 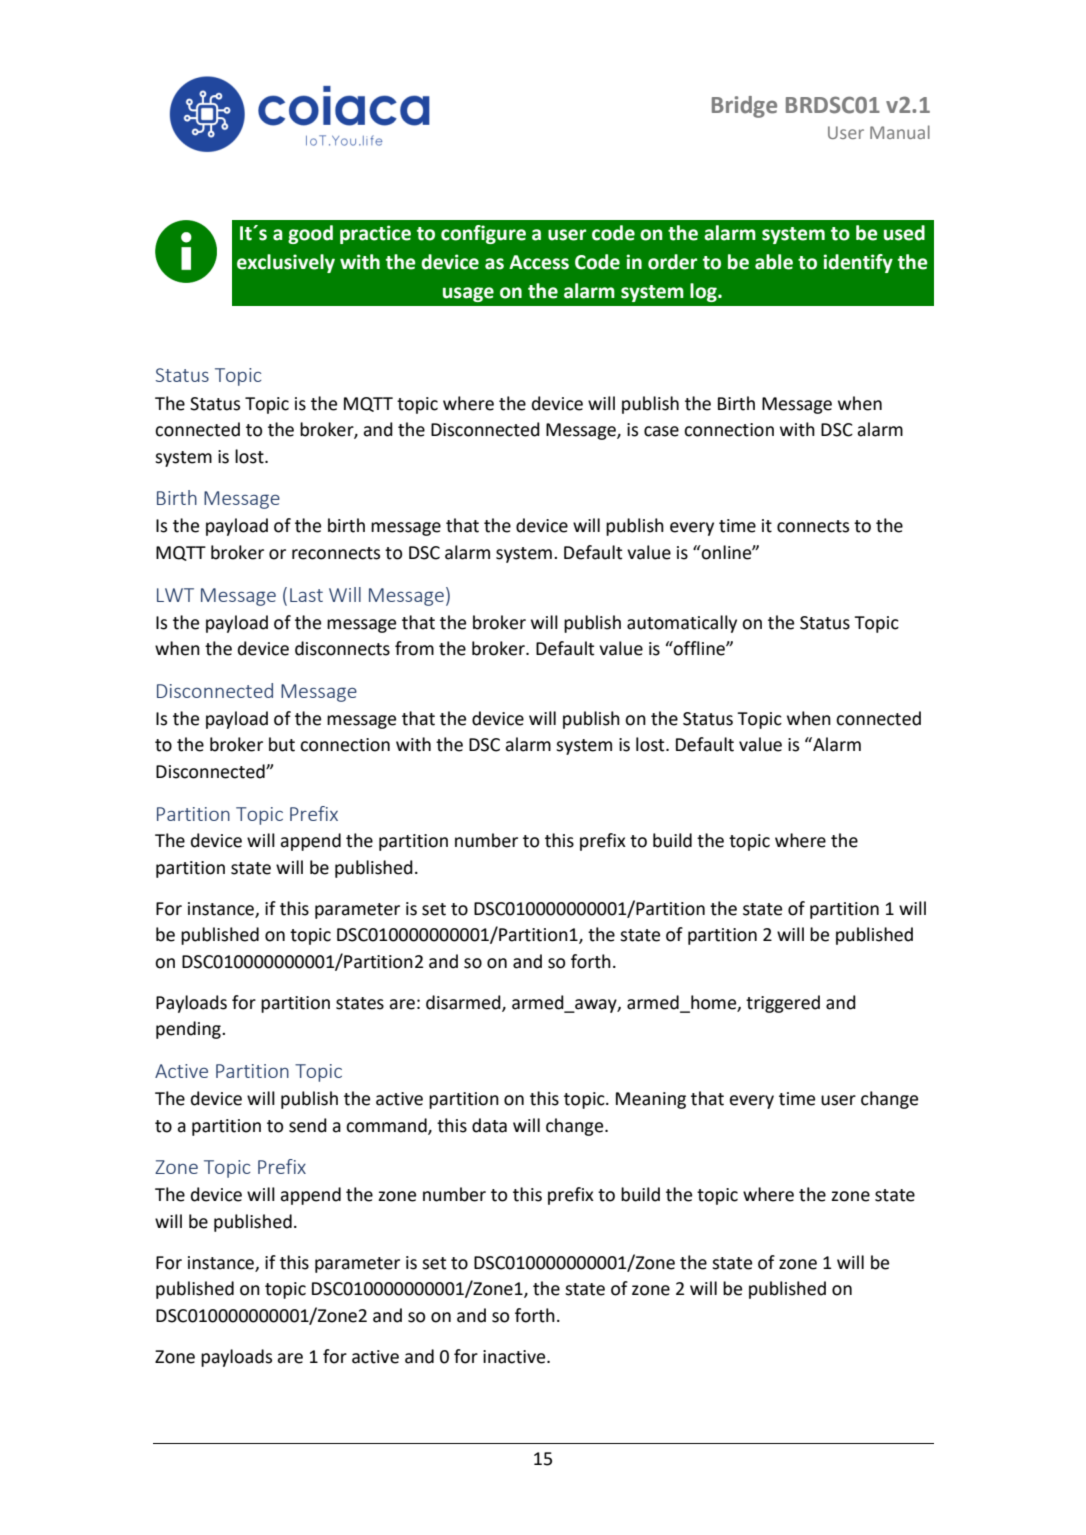 I want to click on but, so click(x=282, y=744).
